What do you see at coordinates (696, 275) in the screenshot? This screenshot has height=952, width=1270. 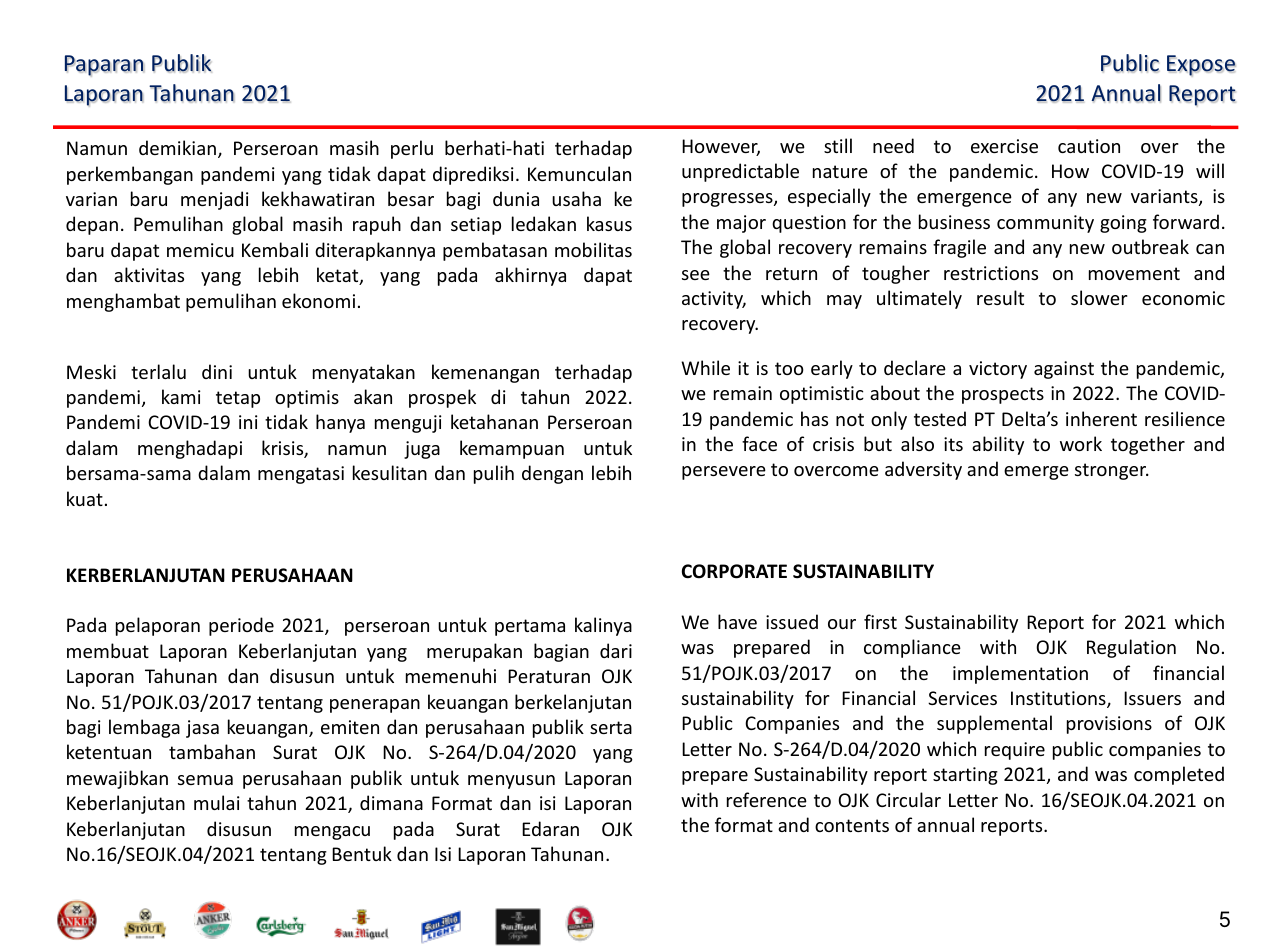 I see `see` at bounding box center [696, 275].
